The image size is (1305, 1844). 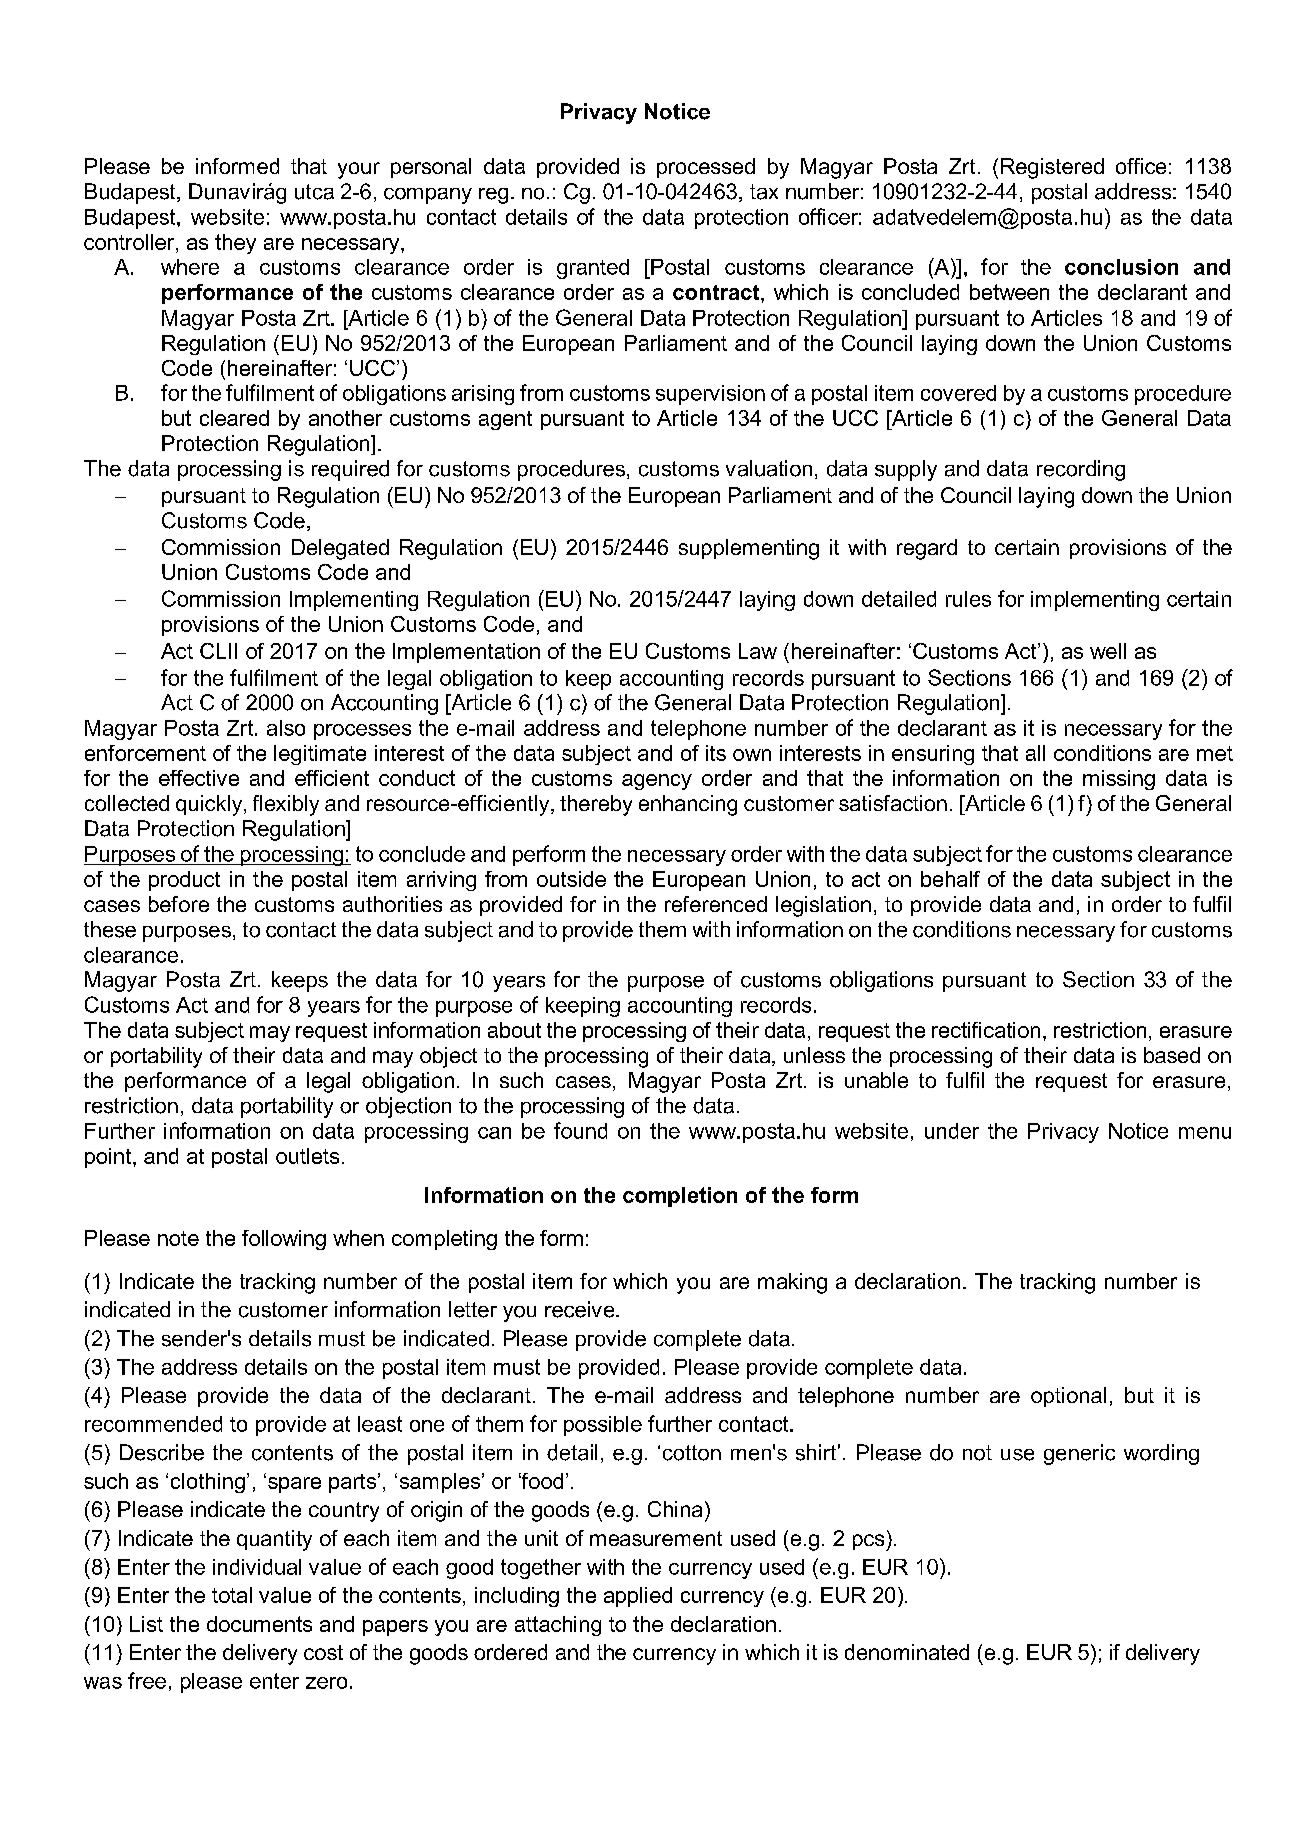 I want to click on they, so click(x=235, y=244).
